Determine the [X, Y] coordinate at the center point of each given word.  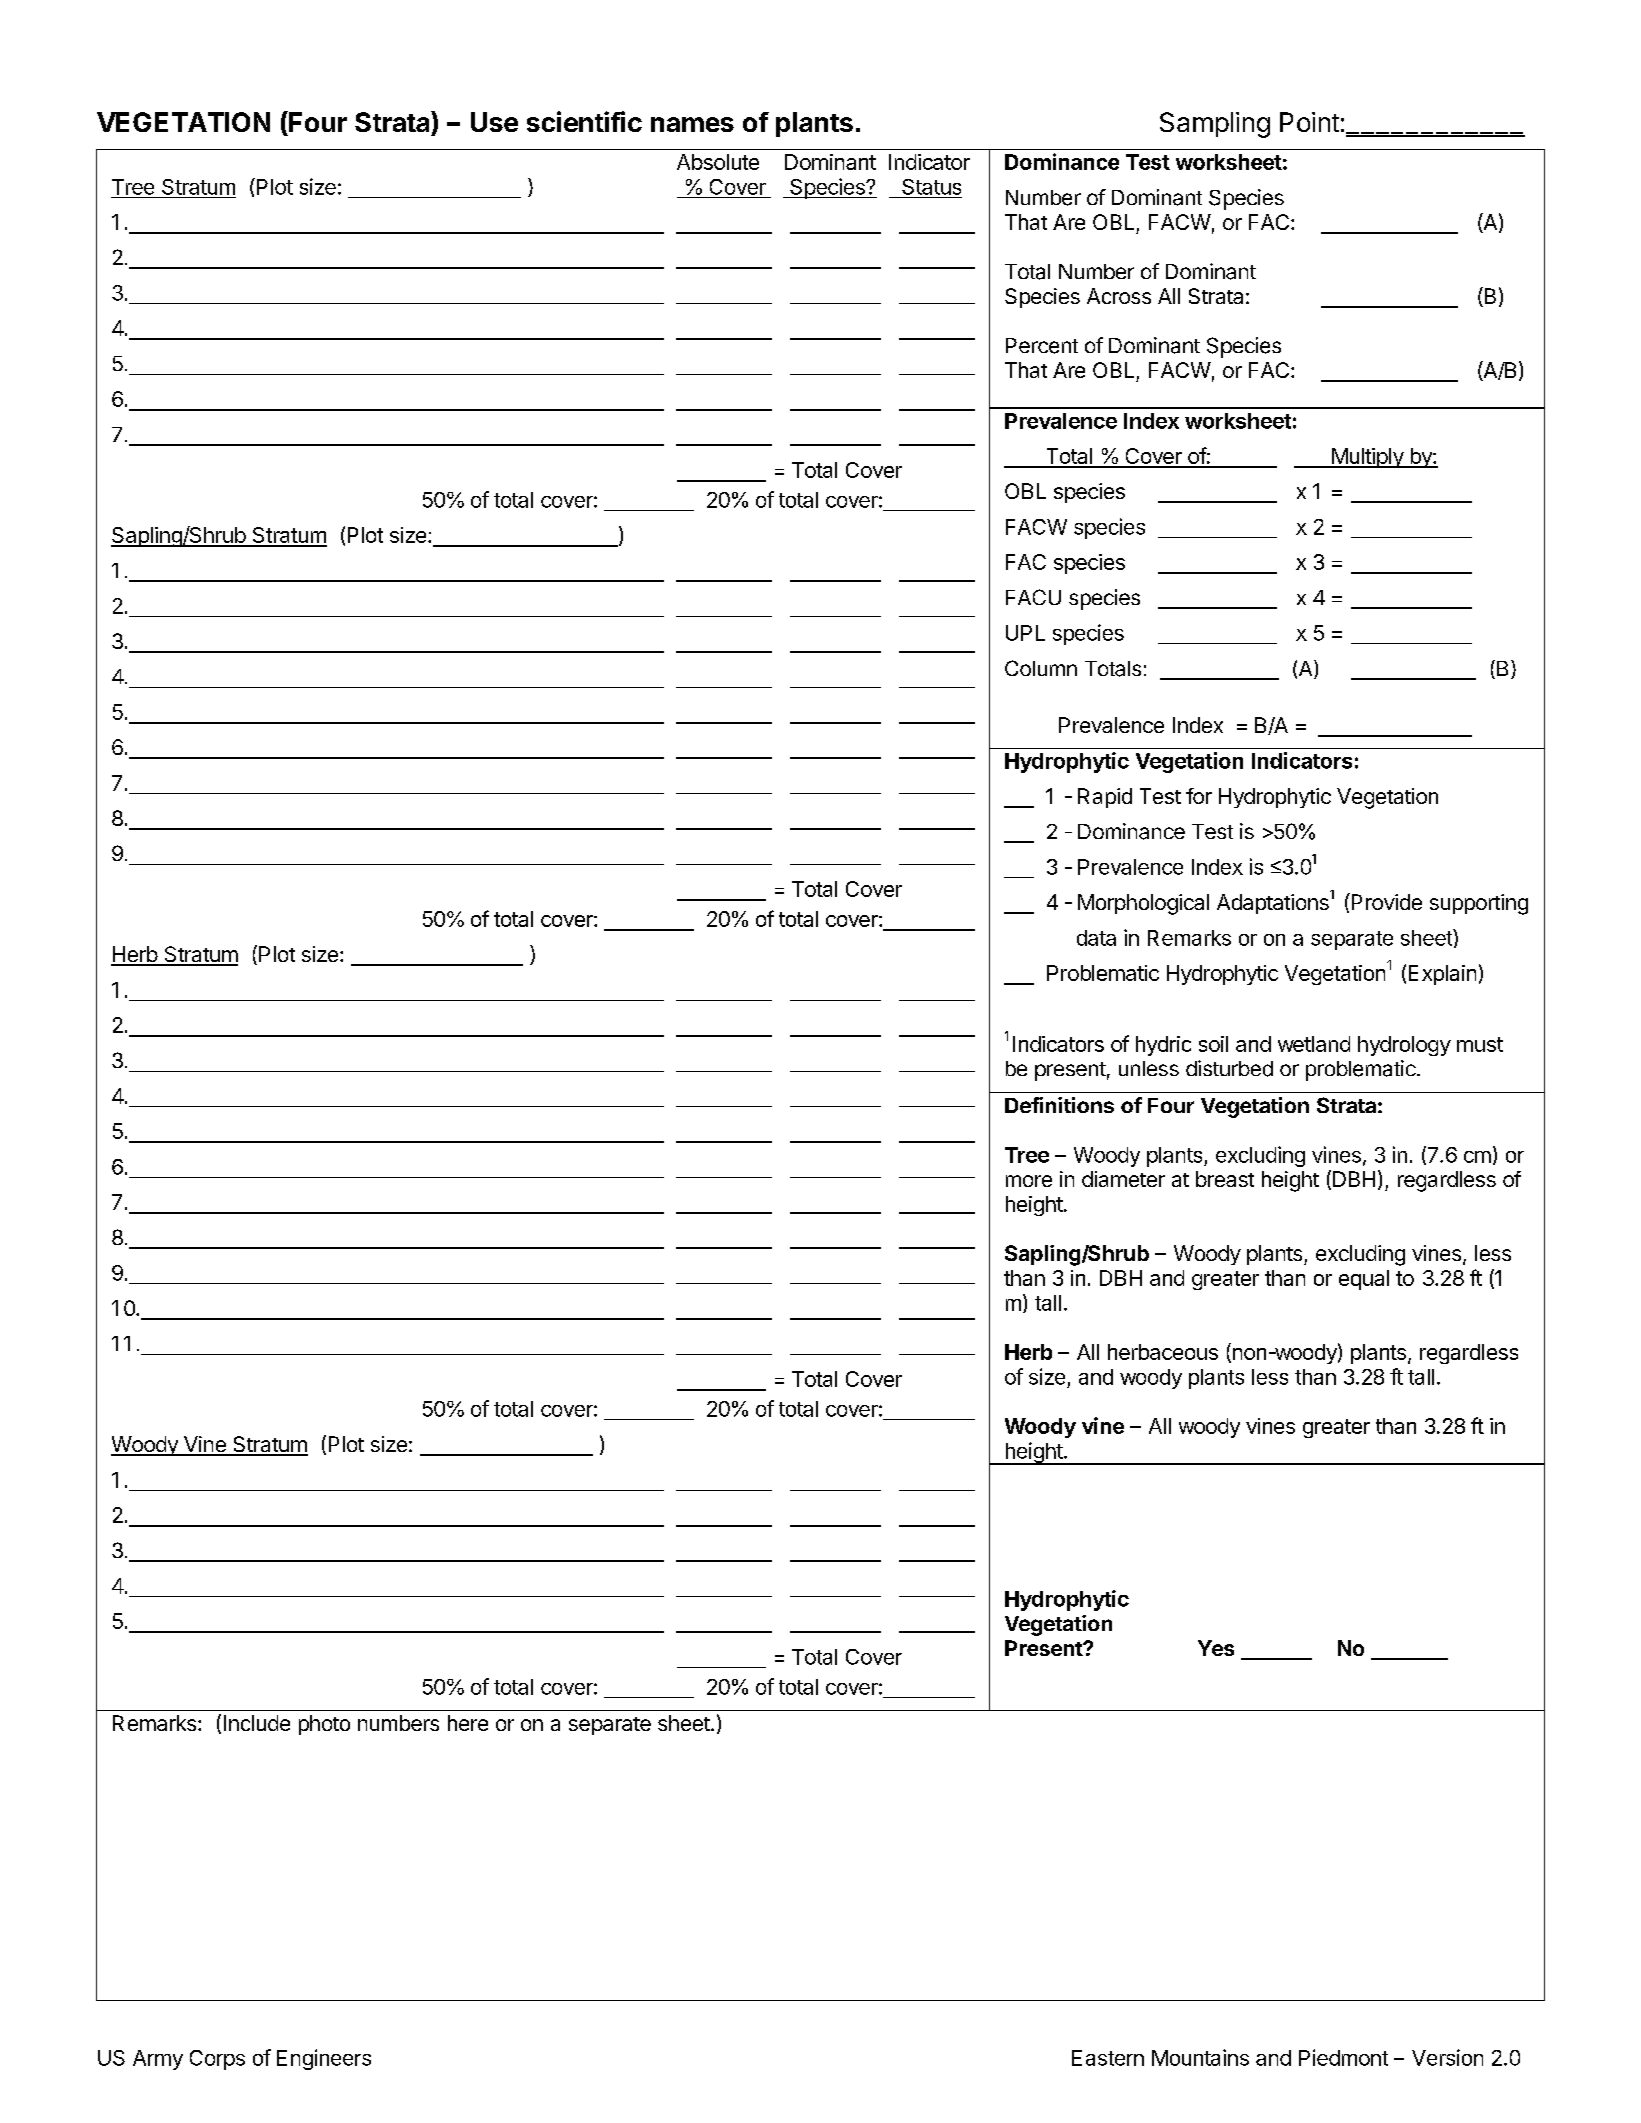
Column [1041, 668]
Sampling [1215, 125]
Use [494, 122]
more [1029, 1181]
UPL [1025, 633]
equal [1364, 1280]
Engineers [324, 2059]
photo [324, 1725]
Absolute [718, 162]
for [1199, 796]
